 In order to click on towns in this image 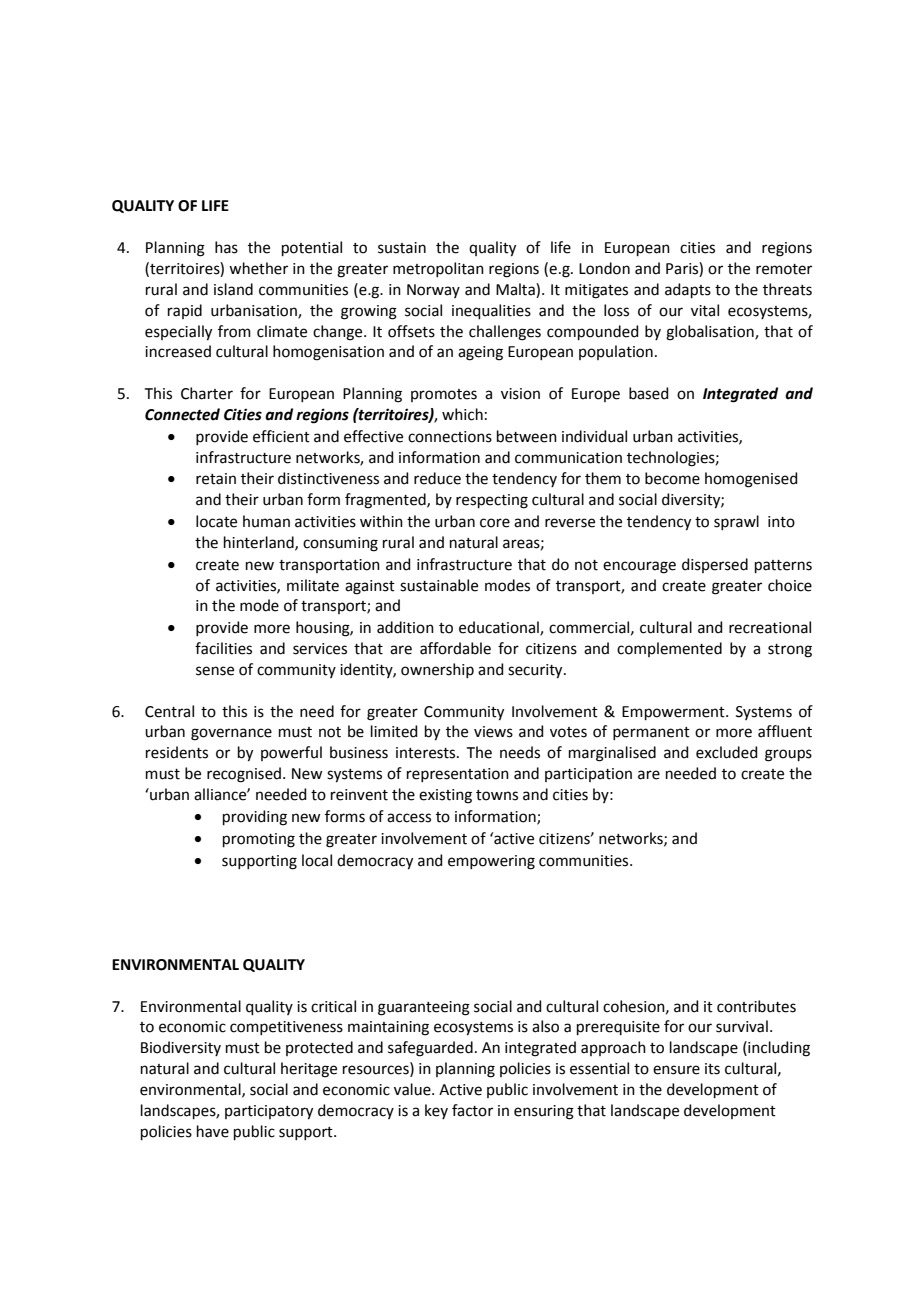, I will do `click(497, 795)`.
